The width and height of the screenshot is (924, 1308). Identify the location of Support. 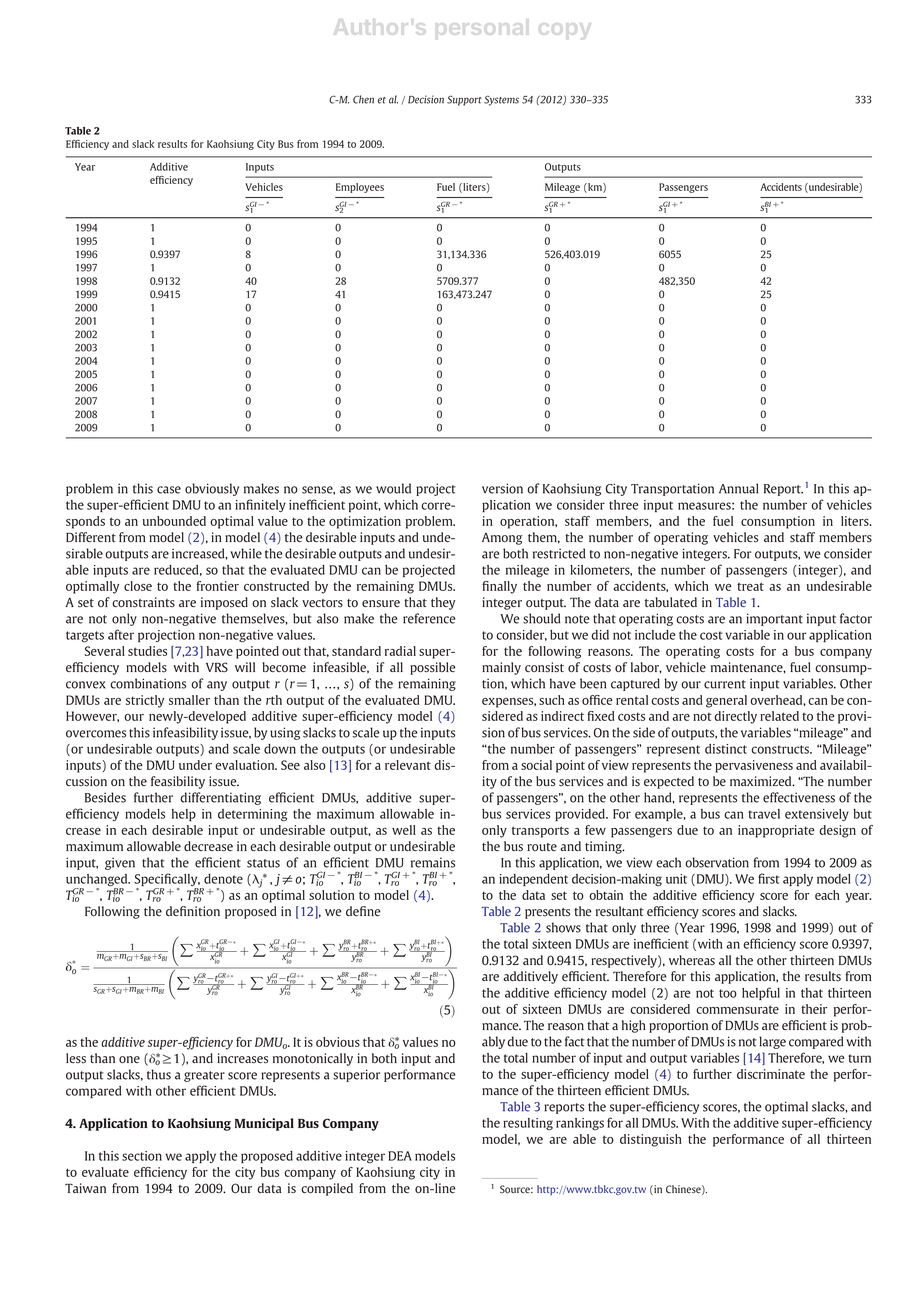
(464, 100).
